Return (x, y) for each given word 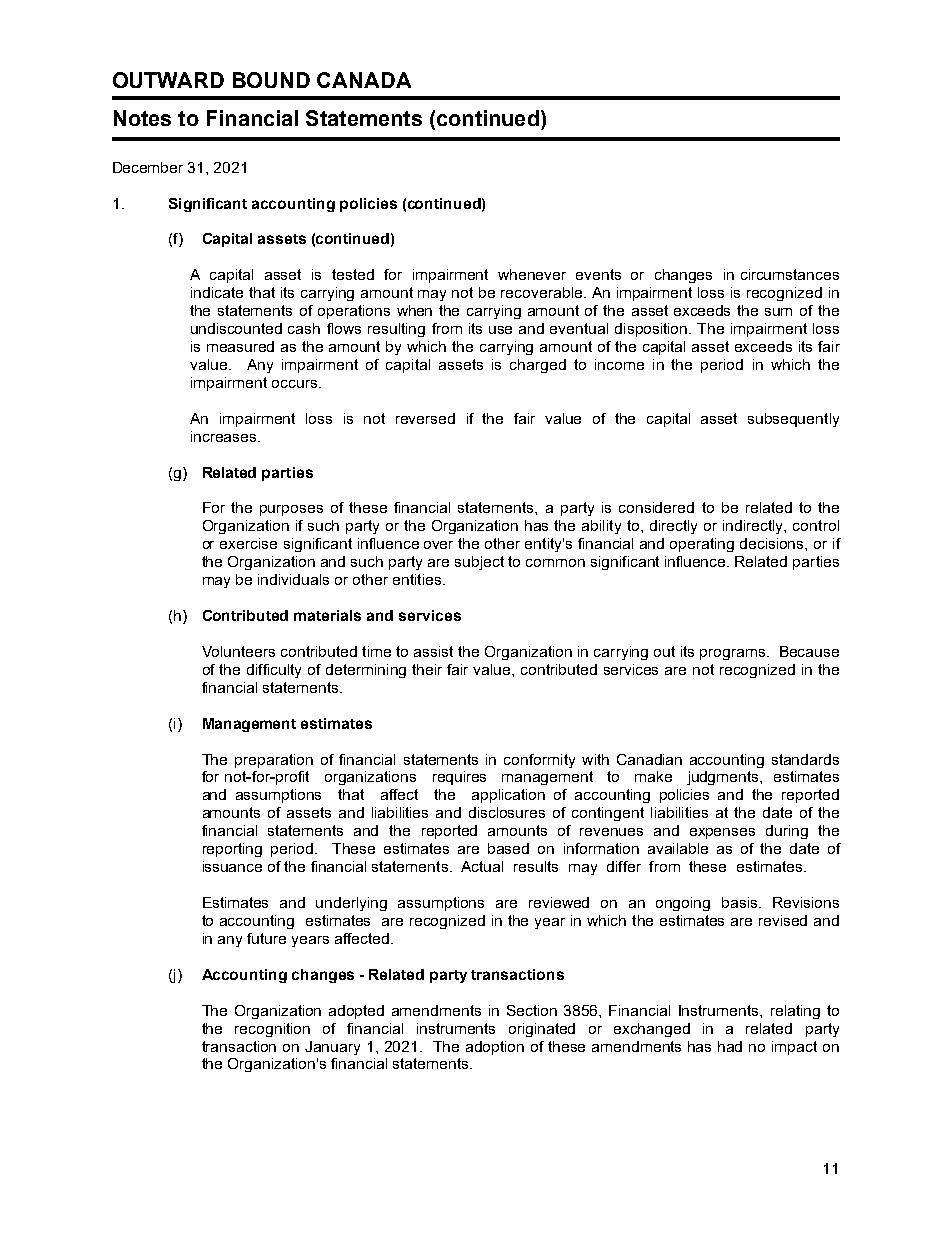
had (730, 1046)
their (427, 669)
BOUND (271, 80)
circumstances (790, 274)
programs (734, 654)
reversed (425, 418)
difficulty (274, 671)
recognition (272, 1030)
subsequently (793, 420)
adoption (495, 1048)
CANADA (364, 80)
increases (225, 436)
